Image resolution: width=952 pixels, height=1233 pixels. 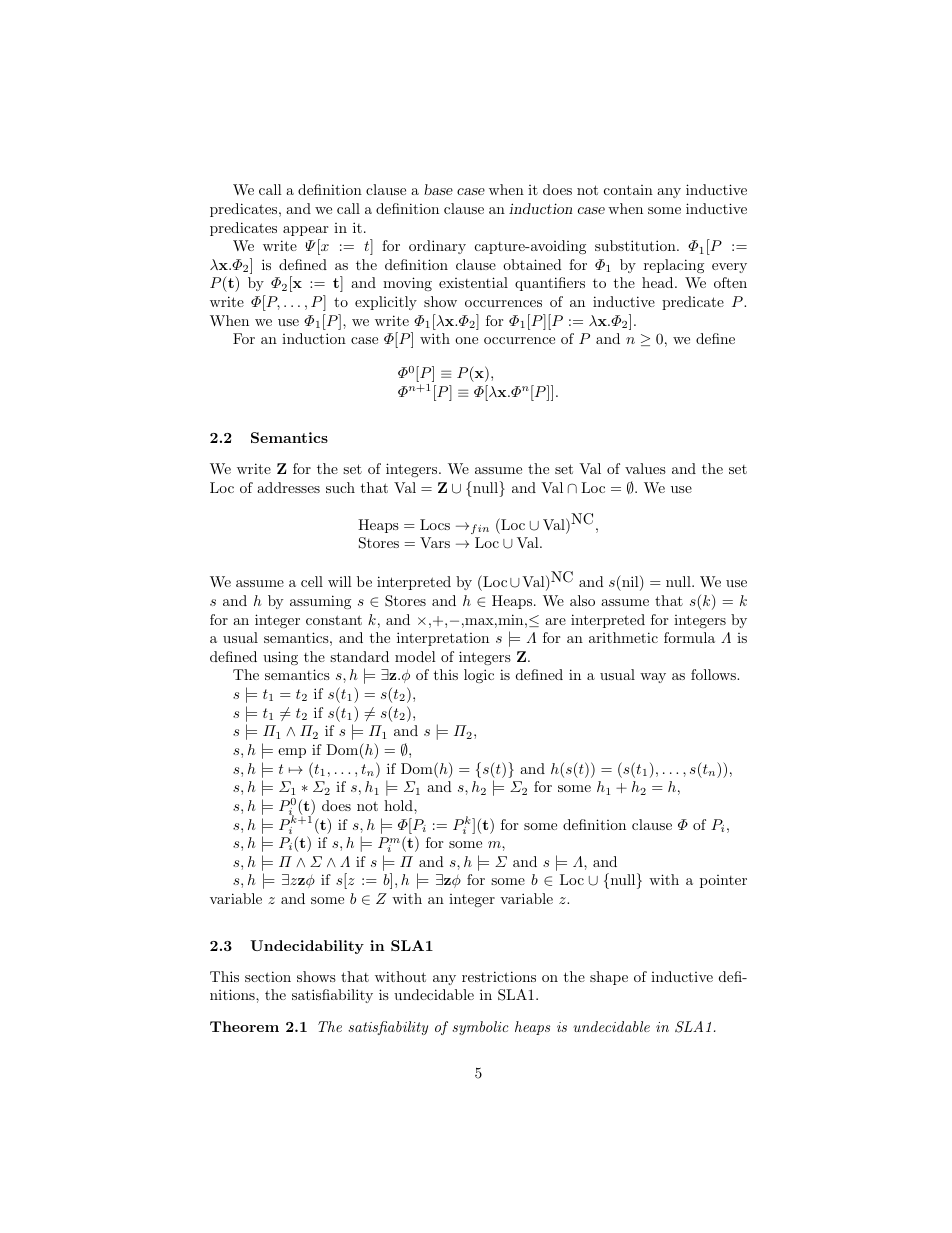 What do you see at coordinates (399, 805) in the document?
I see `hold` at bounding box center [399, 805].
